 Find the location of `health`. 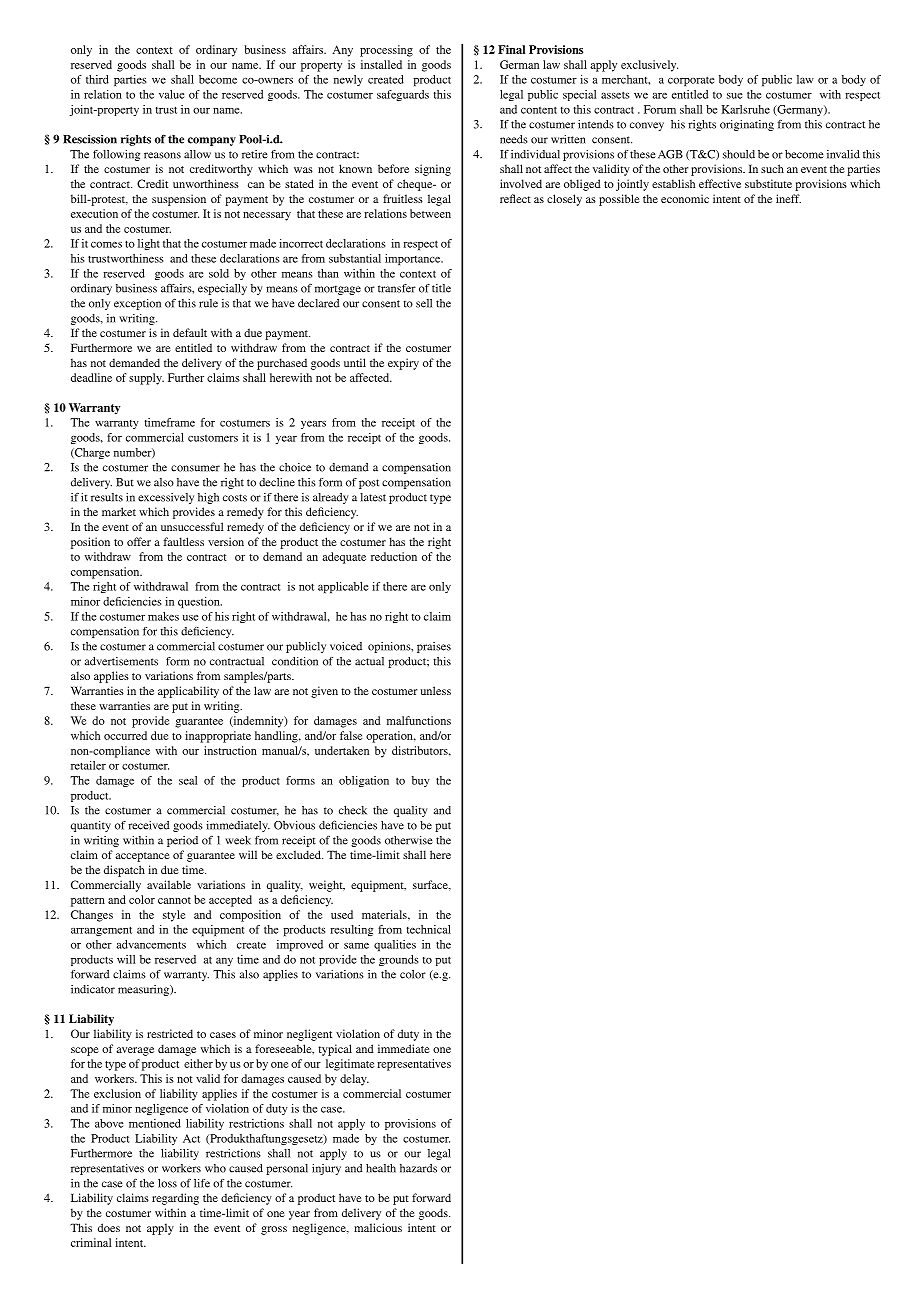

health is located at coordinates (381, 1168).
